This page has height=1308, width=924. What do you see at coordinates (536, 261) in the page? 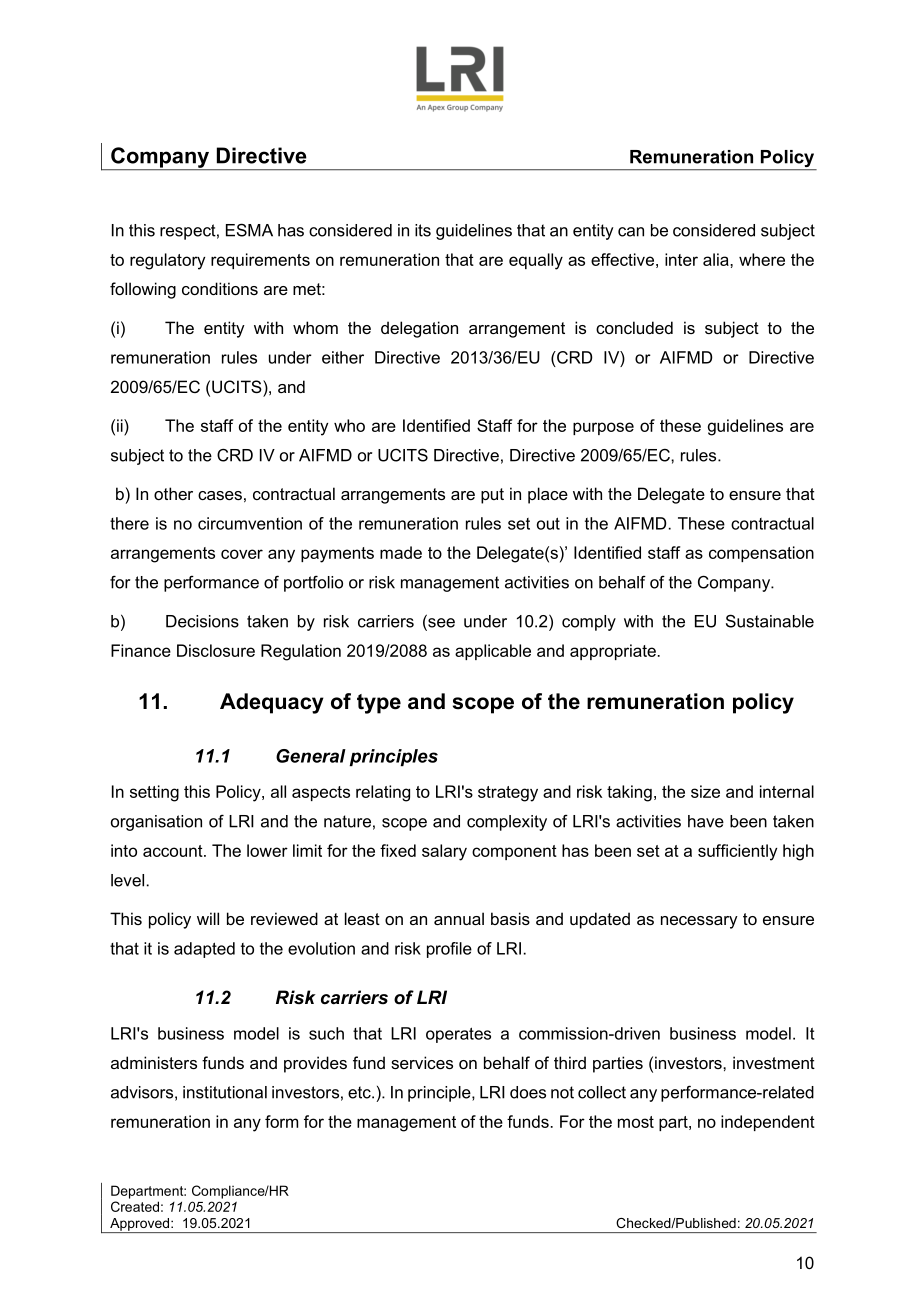
I see `equally` at bounding box center [536, 261].
